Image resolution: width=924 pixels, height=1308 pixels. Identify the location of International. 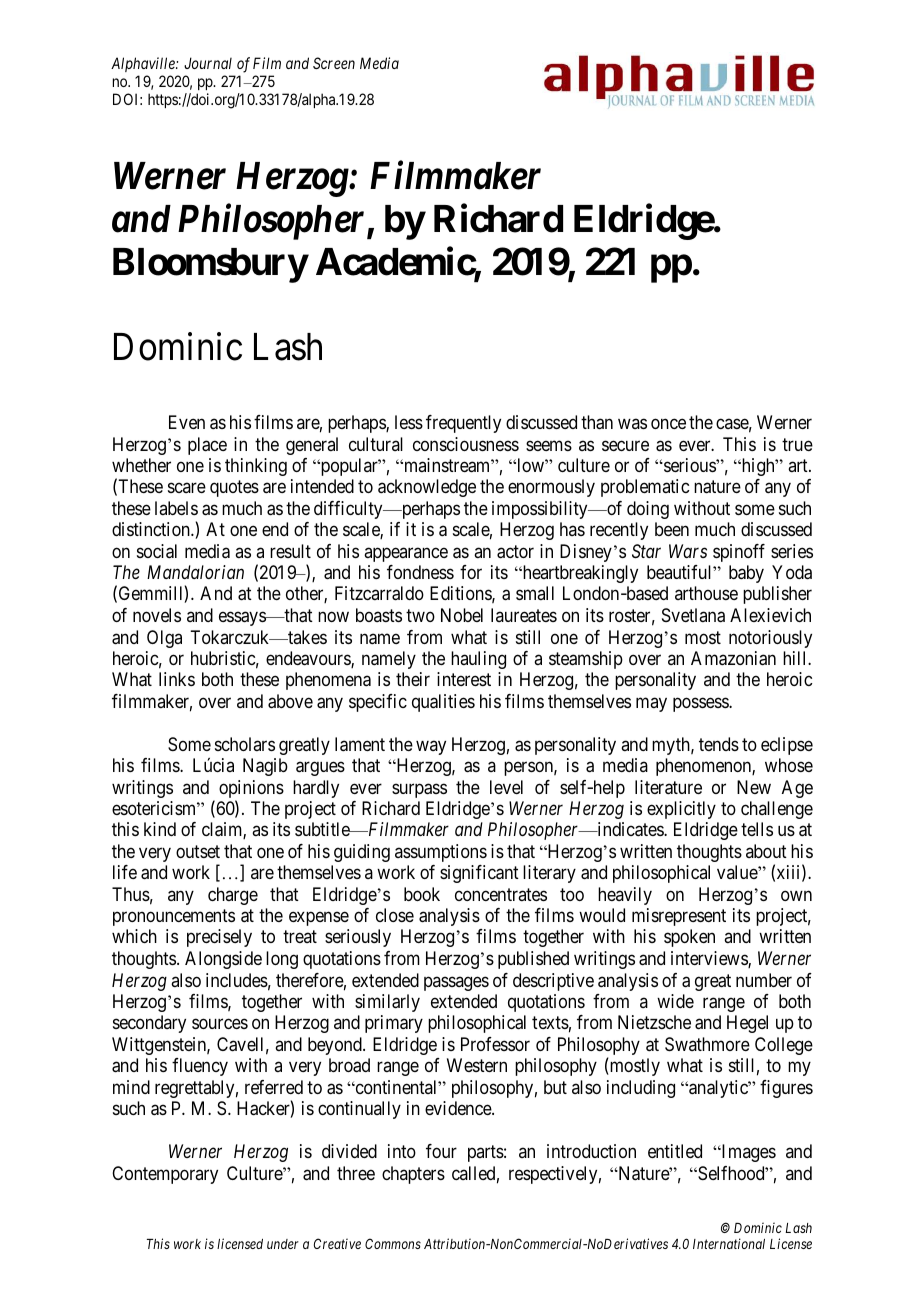
(729, 1243).
